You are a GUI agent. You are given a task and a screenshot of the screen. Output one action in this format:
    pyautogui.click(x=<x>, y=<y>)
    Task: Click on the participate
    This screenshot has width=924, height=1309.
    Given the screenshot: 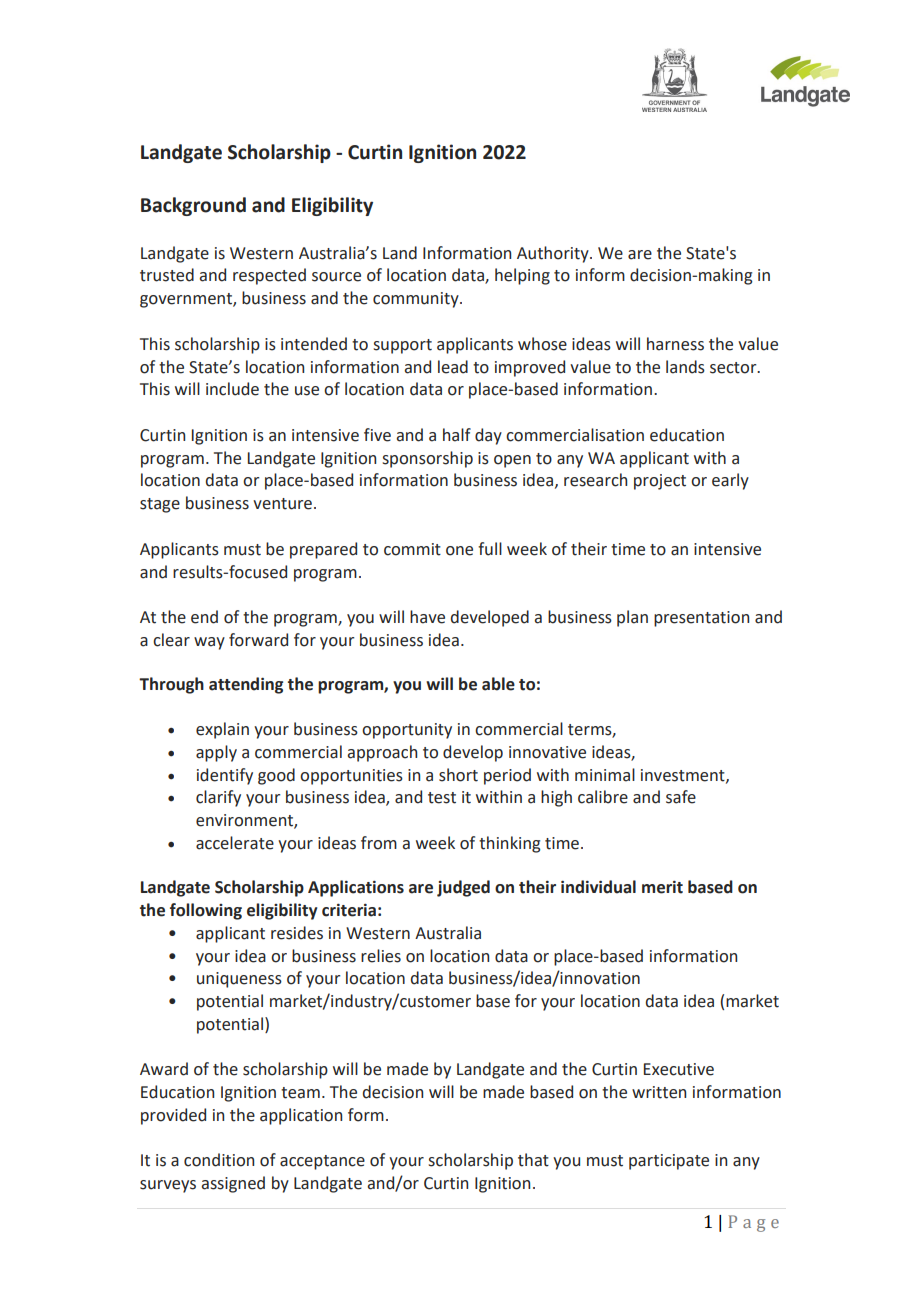 What is the action you would take?
    pyautogui.click(x=669, y=1162)
